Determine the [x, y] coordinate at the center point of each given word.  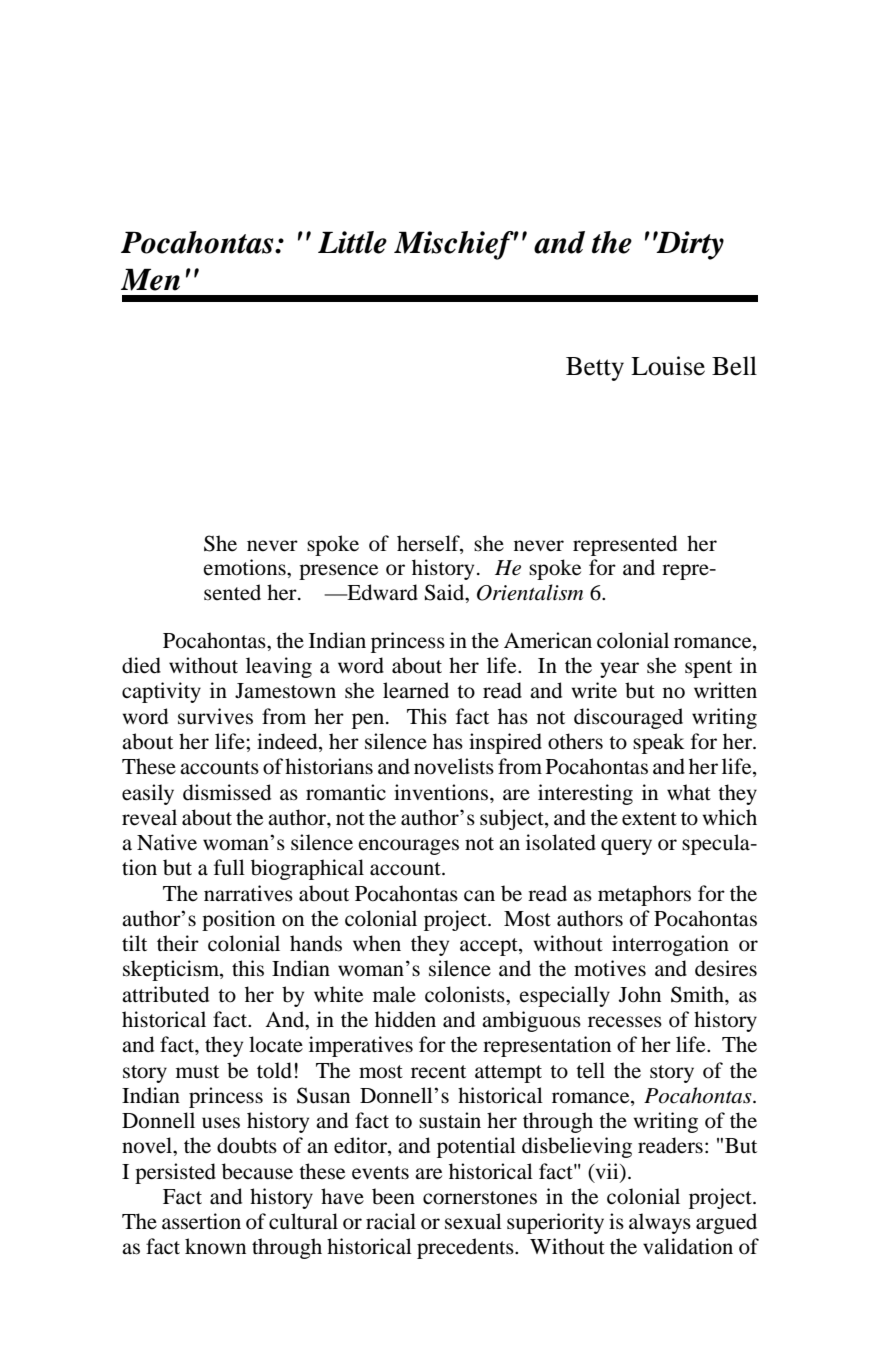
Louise [668, 366]
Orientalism [530, 592]
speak [659, 743]
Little [352, 242]
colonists [466, 994]
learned [416, 690]
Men [150, 279]
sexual [473, 1221]
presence [338, 572]
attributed [165, 994]
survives [215, 716]
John [640, 994]
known [215, 1246]
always [660, 1223]
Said [446, 593]
